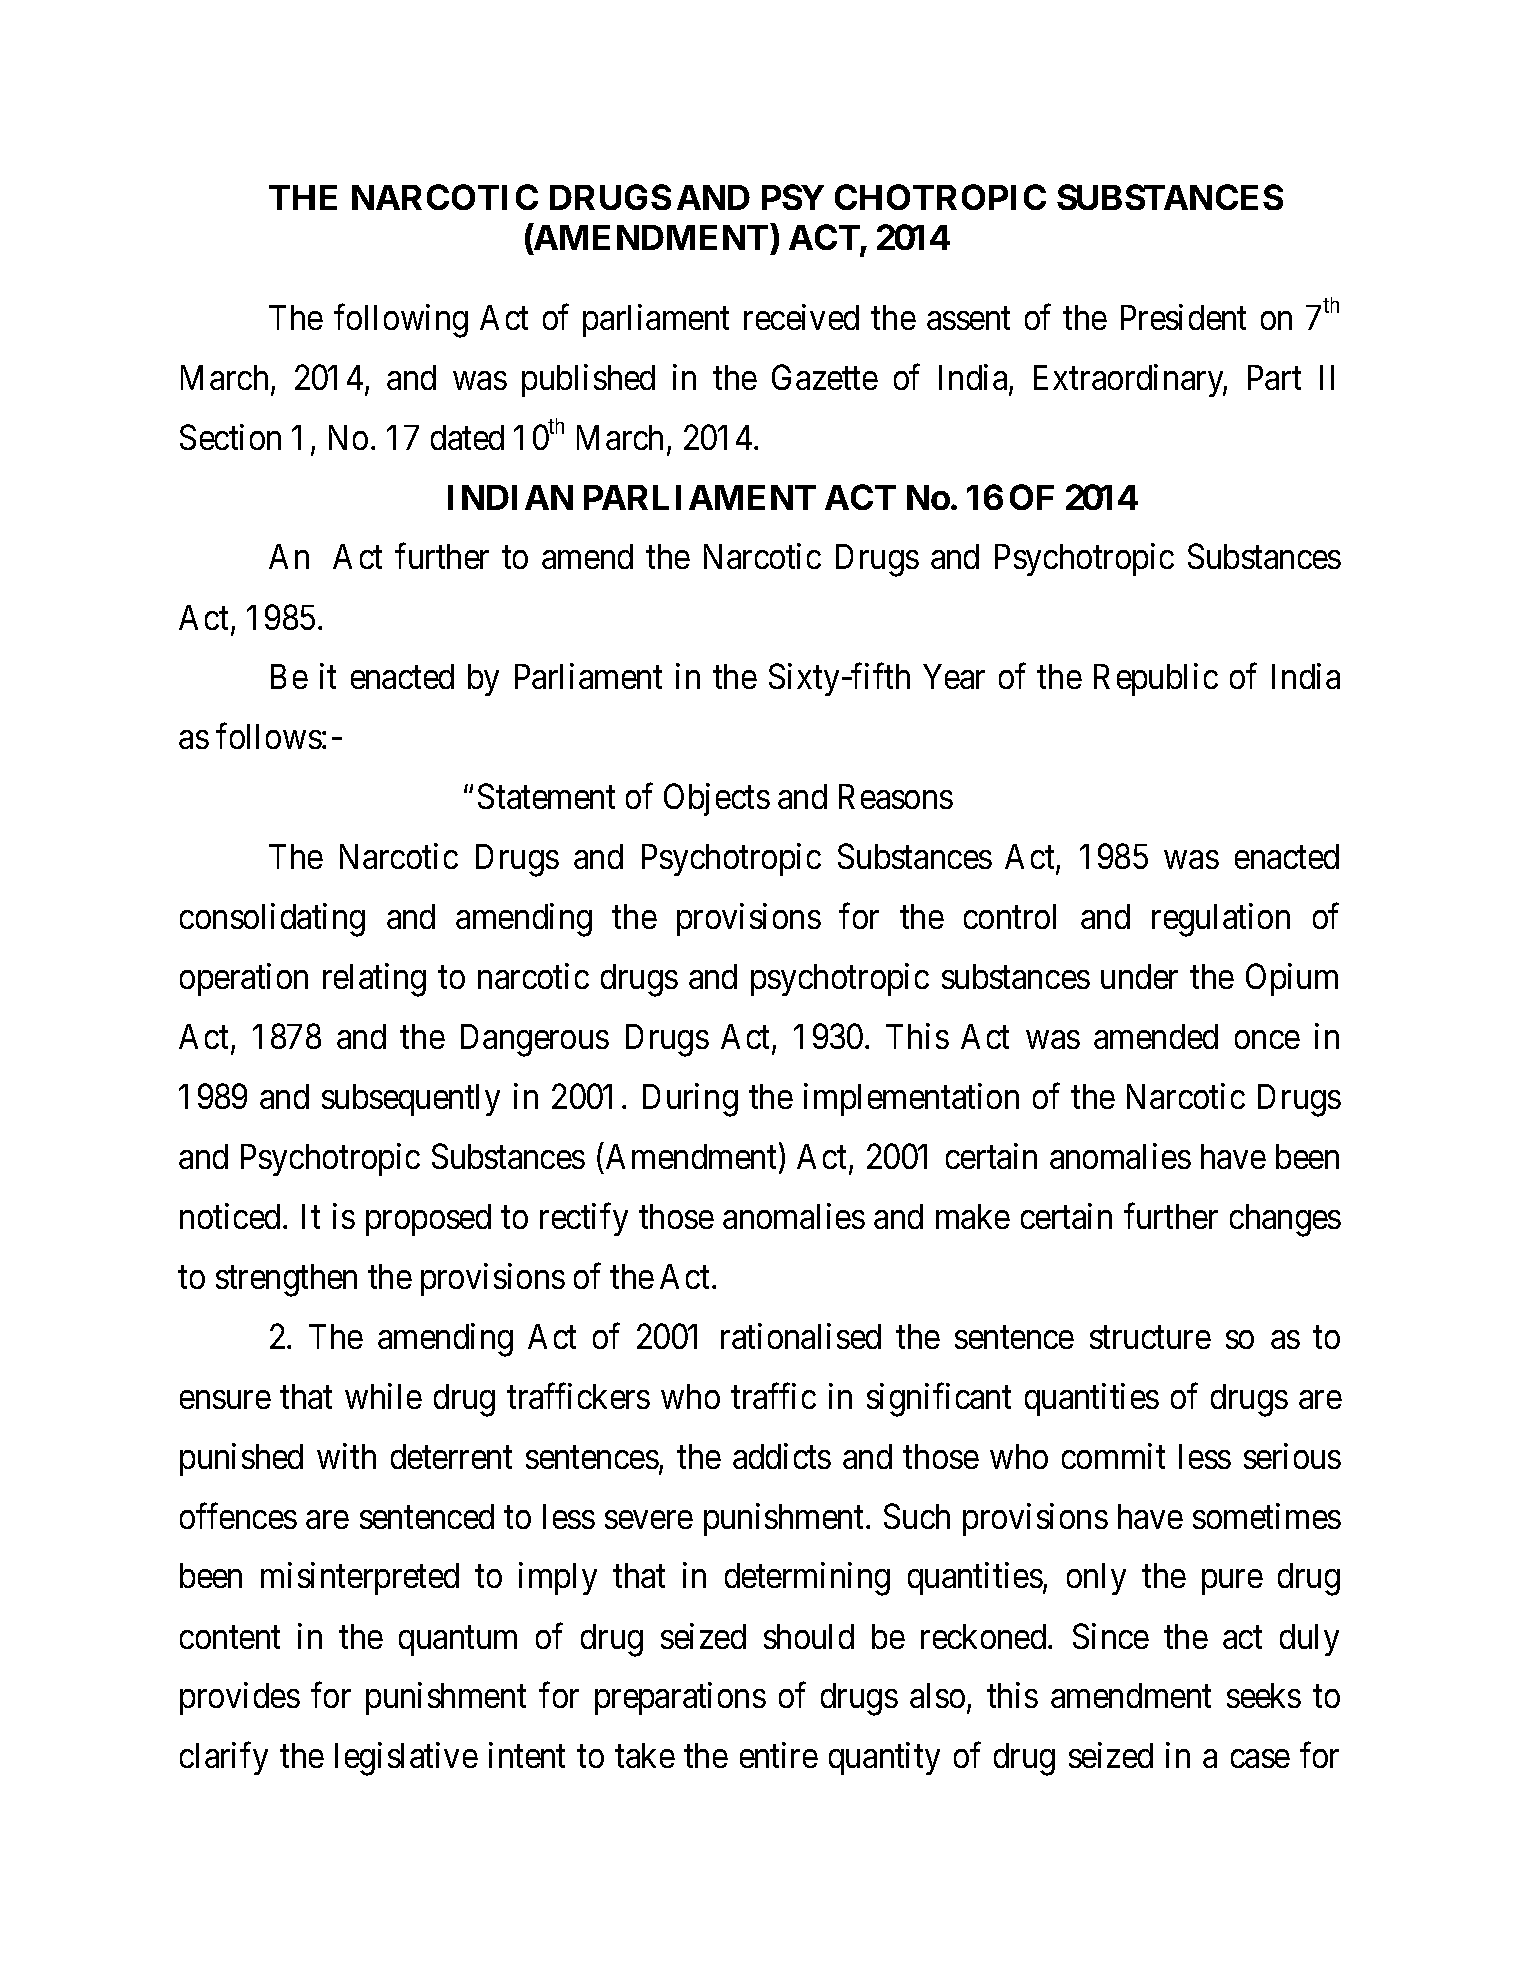  Describe the element at coordinates (272, 920) in the screenshot. I see `consolidating` at that location.
